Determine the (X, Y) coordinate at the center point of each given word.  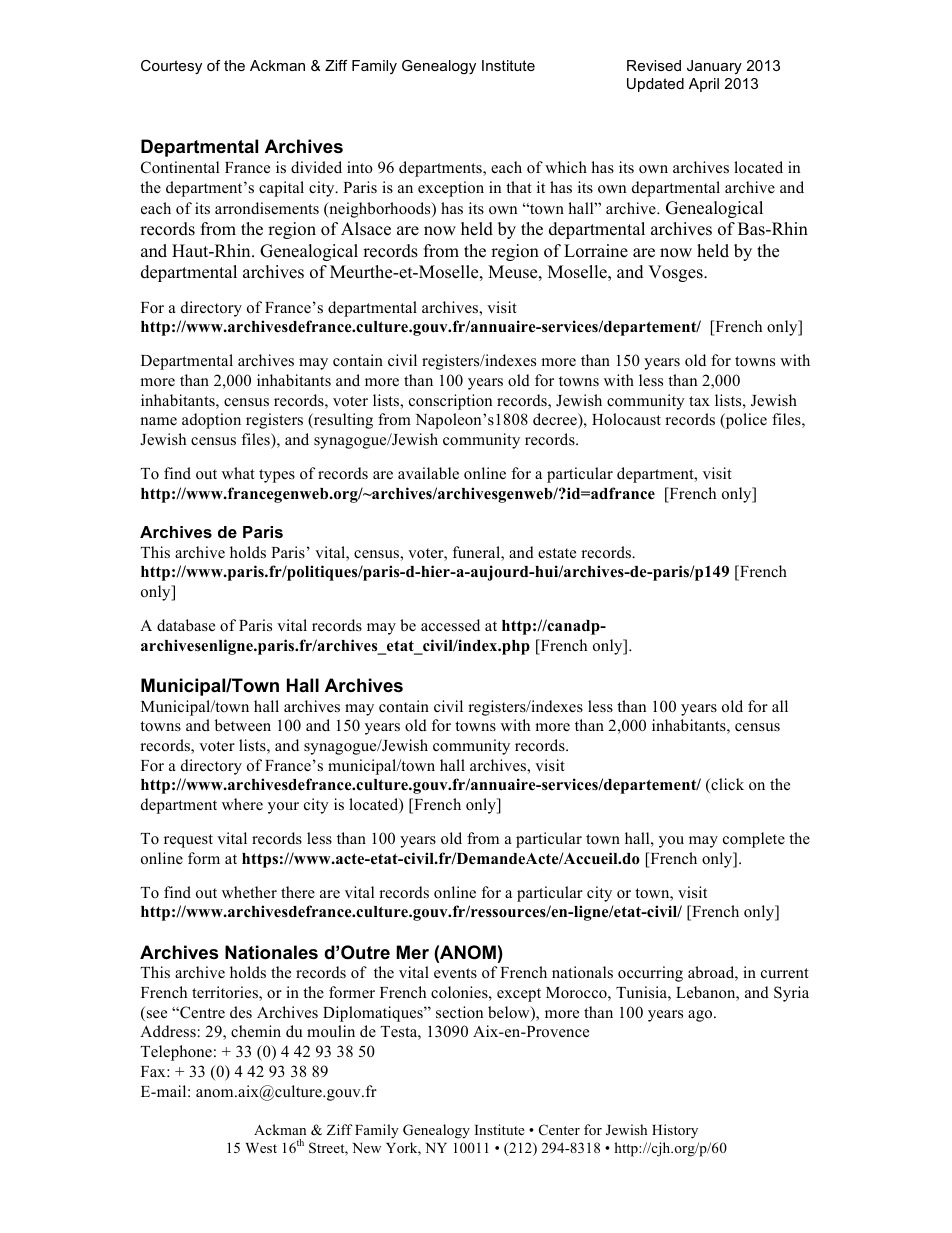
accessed (450, 625)
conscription (450, 402)
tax (699, 401)
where (242, 804)
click (726, 785)
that (519, 187)
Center (559, 1130)
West (261, 1148)
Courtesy (171, 67)
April (704, 85)
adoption (211, 421)
